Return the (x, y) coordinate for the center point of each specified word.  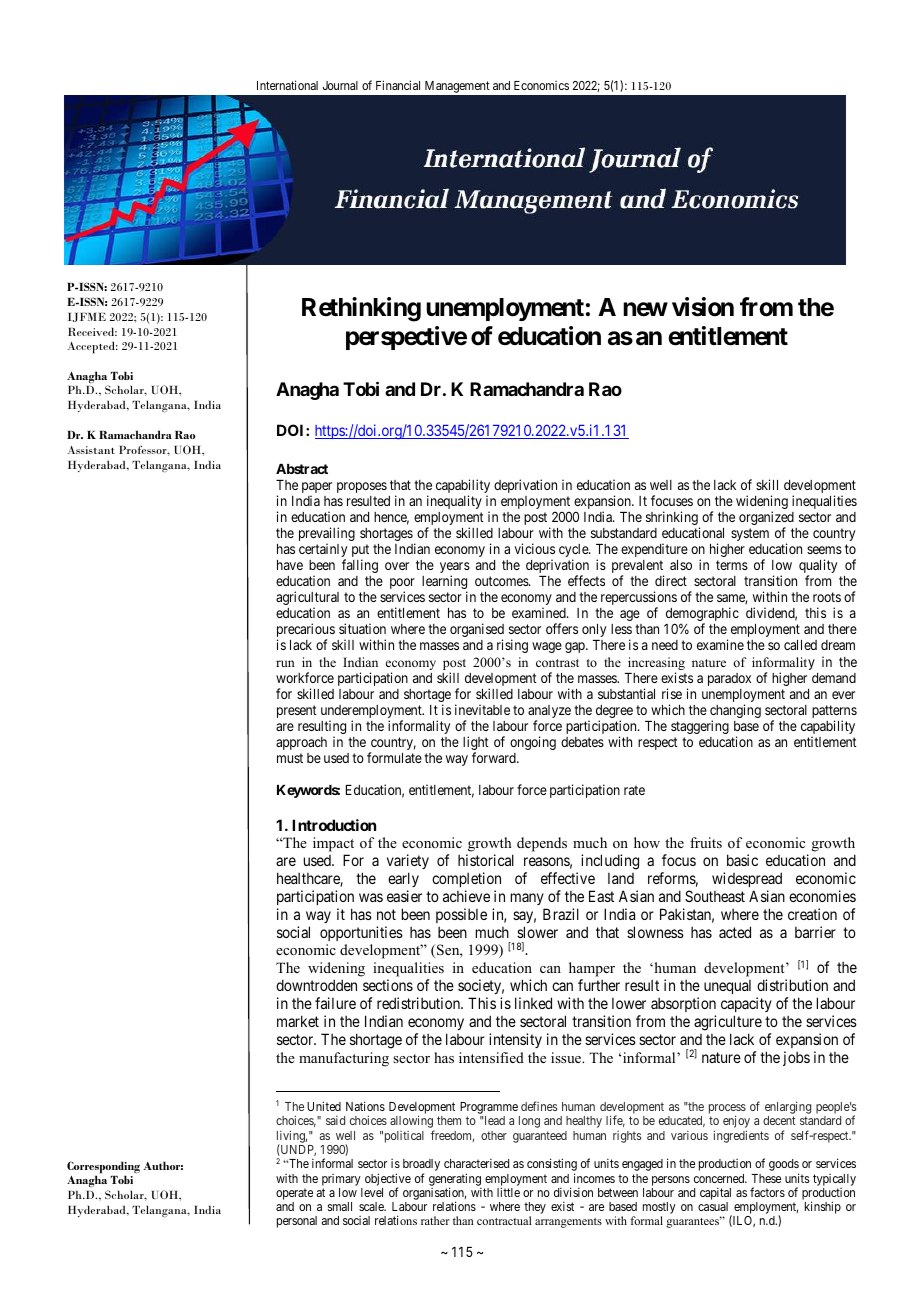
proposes (362, 487)
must (290, 758)
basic (742, 860)
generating (455, 1180)
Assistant (91, 450)
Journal (340, 85)
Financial (398, 85)
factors (767, 1192)
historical (486, 860)
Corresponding (103, 1168)
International (287, 85)
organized (766, 519)
